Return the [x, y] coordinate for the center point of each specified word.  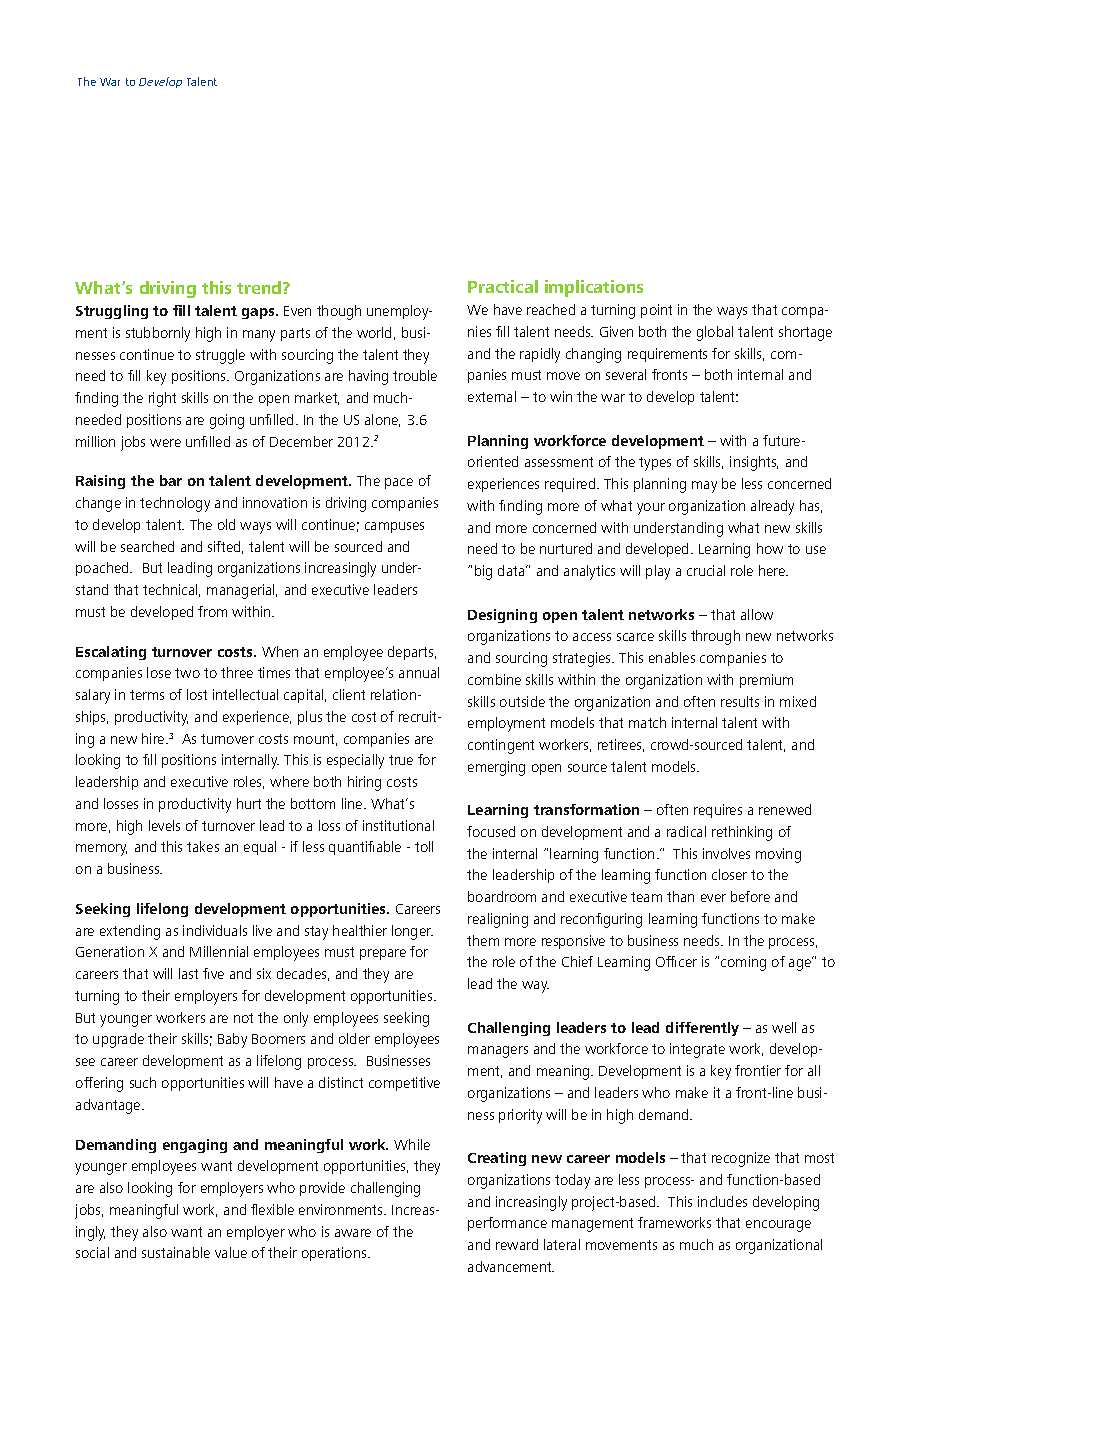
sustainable [176, 1252]
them [483, 940]
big [483, 572]
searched [147, 546]
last [188, 973]
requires [718, 811]
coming [743, 963]
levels [164, 825]
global [715, 333]
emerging [496, 768]
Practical [503, 286]
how [770, 548]
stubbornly [158, 334]
